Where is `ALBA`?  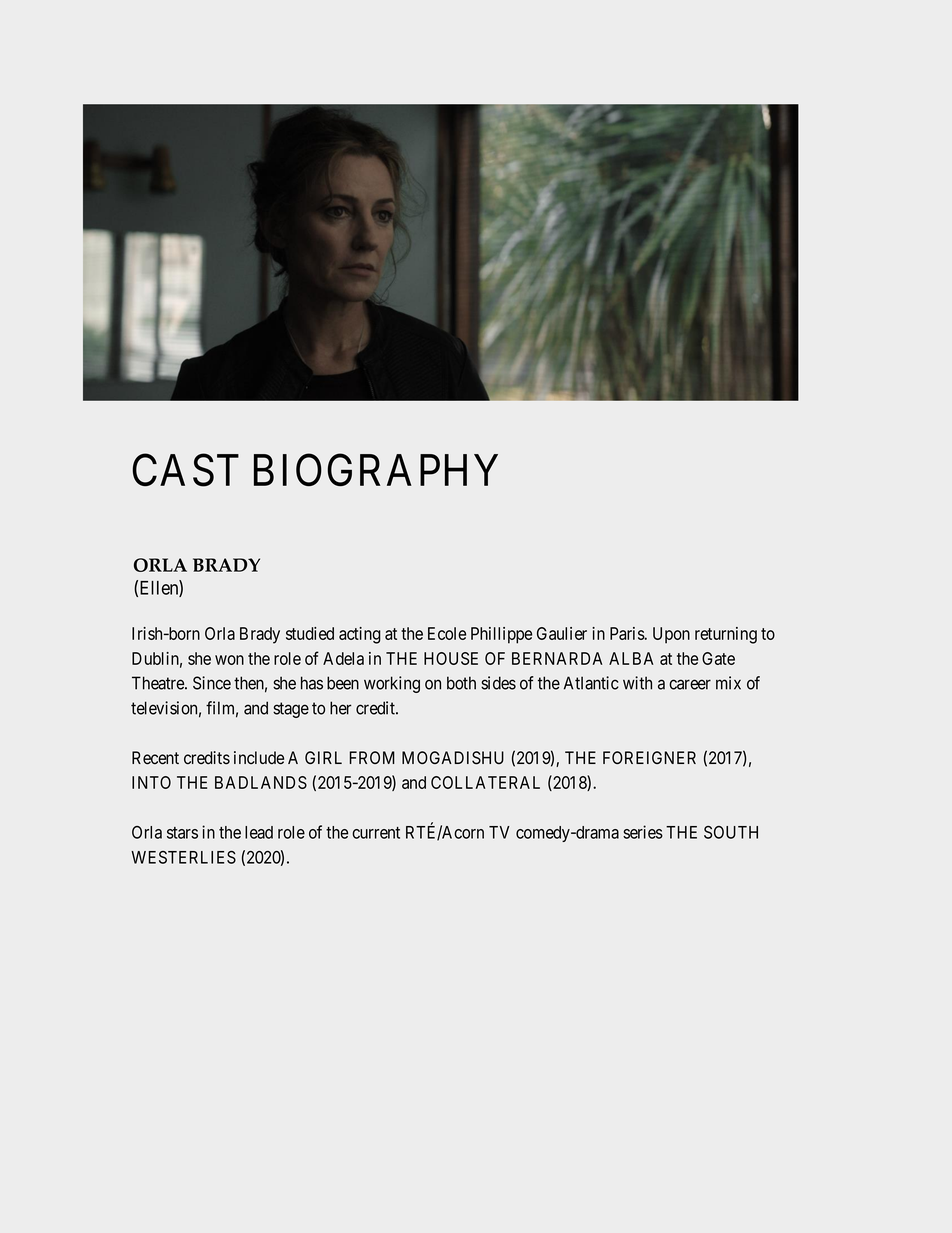
ALBA is located at coordinates (631, 658).
